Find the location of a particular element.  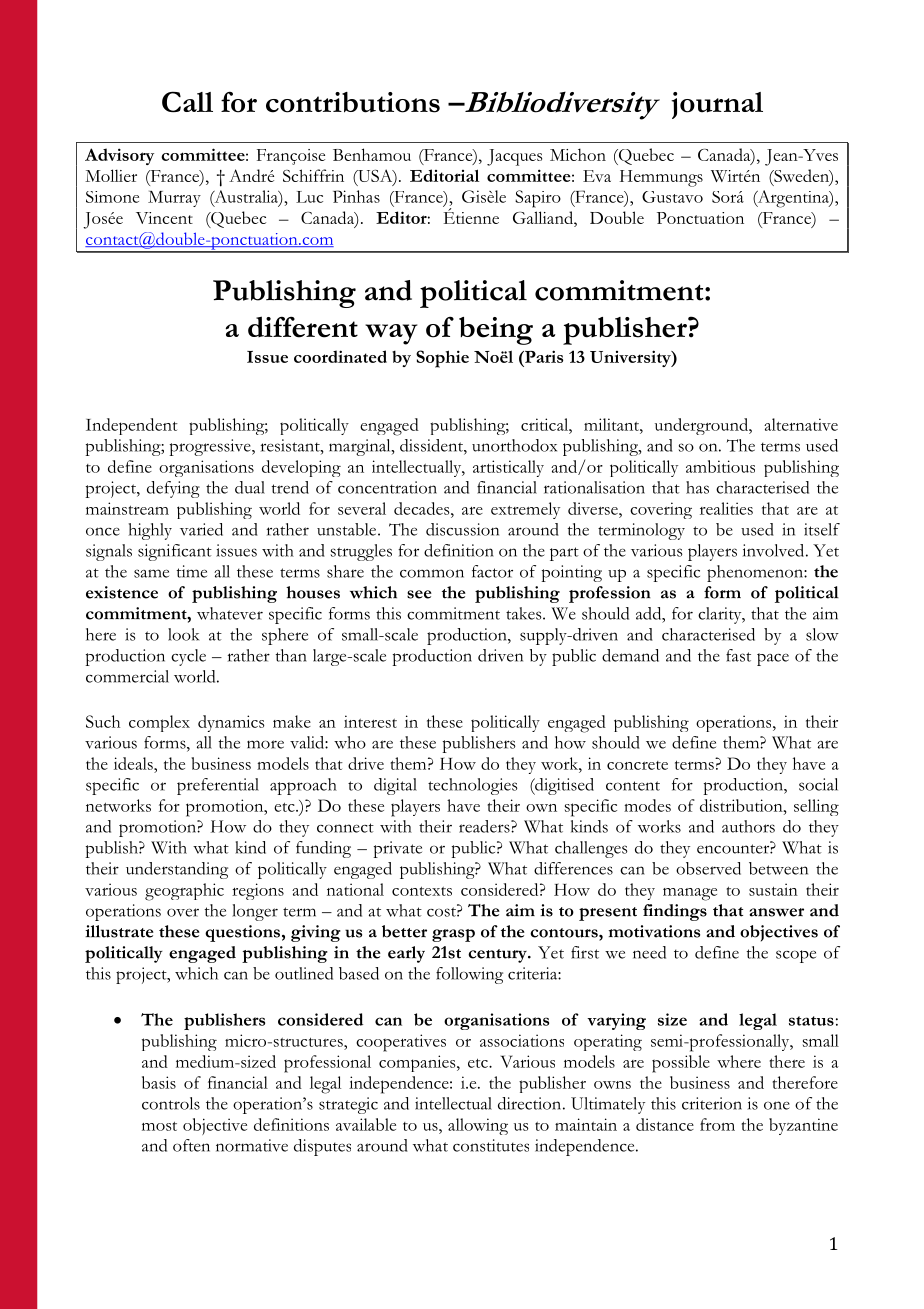

controls is located at coordinates (171, 1103).
